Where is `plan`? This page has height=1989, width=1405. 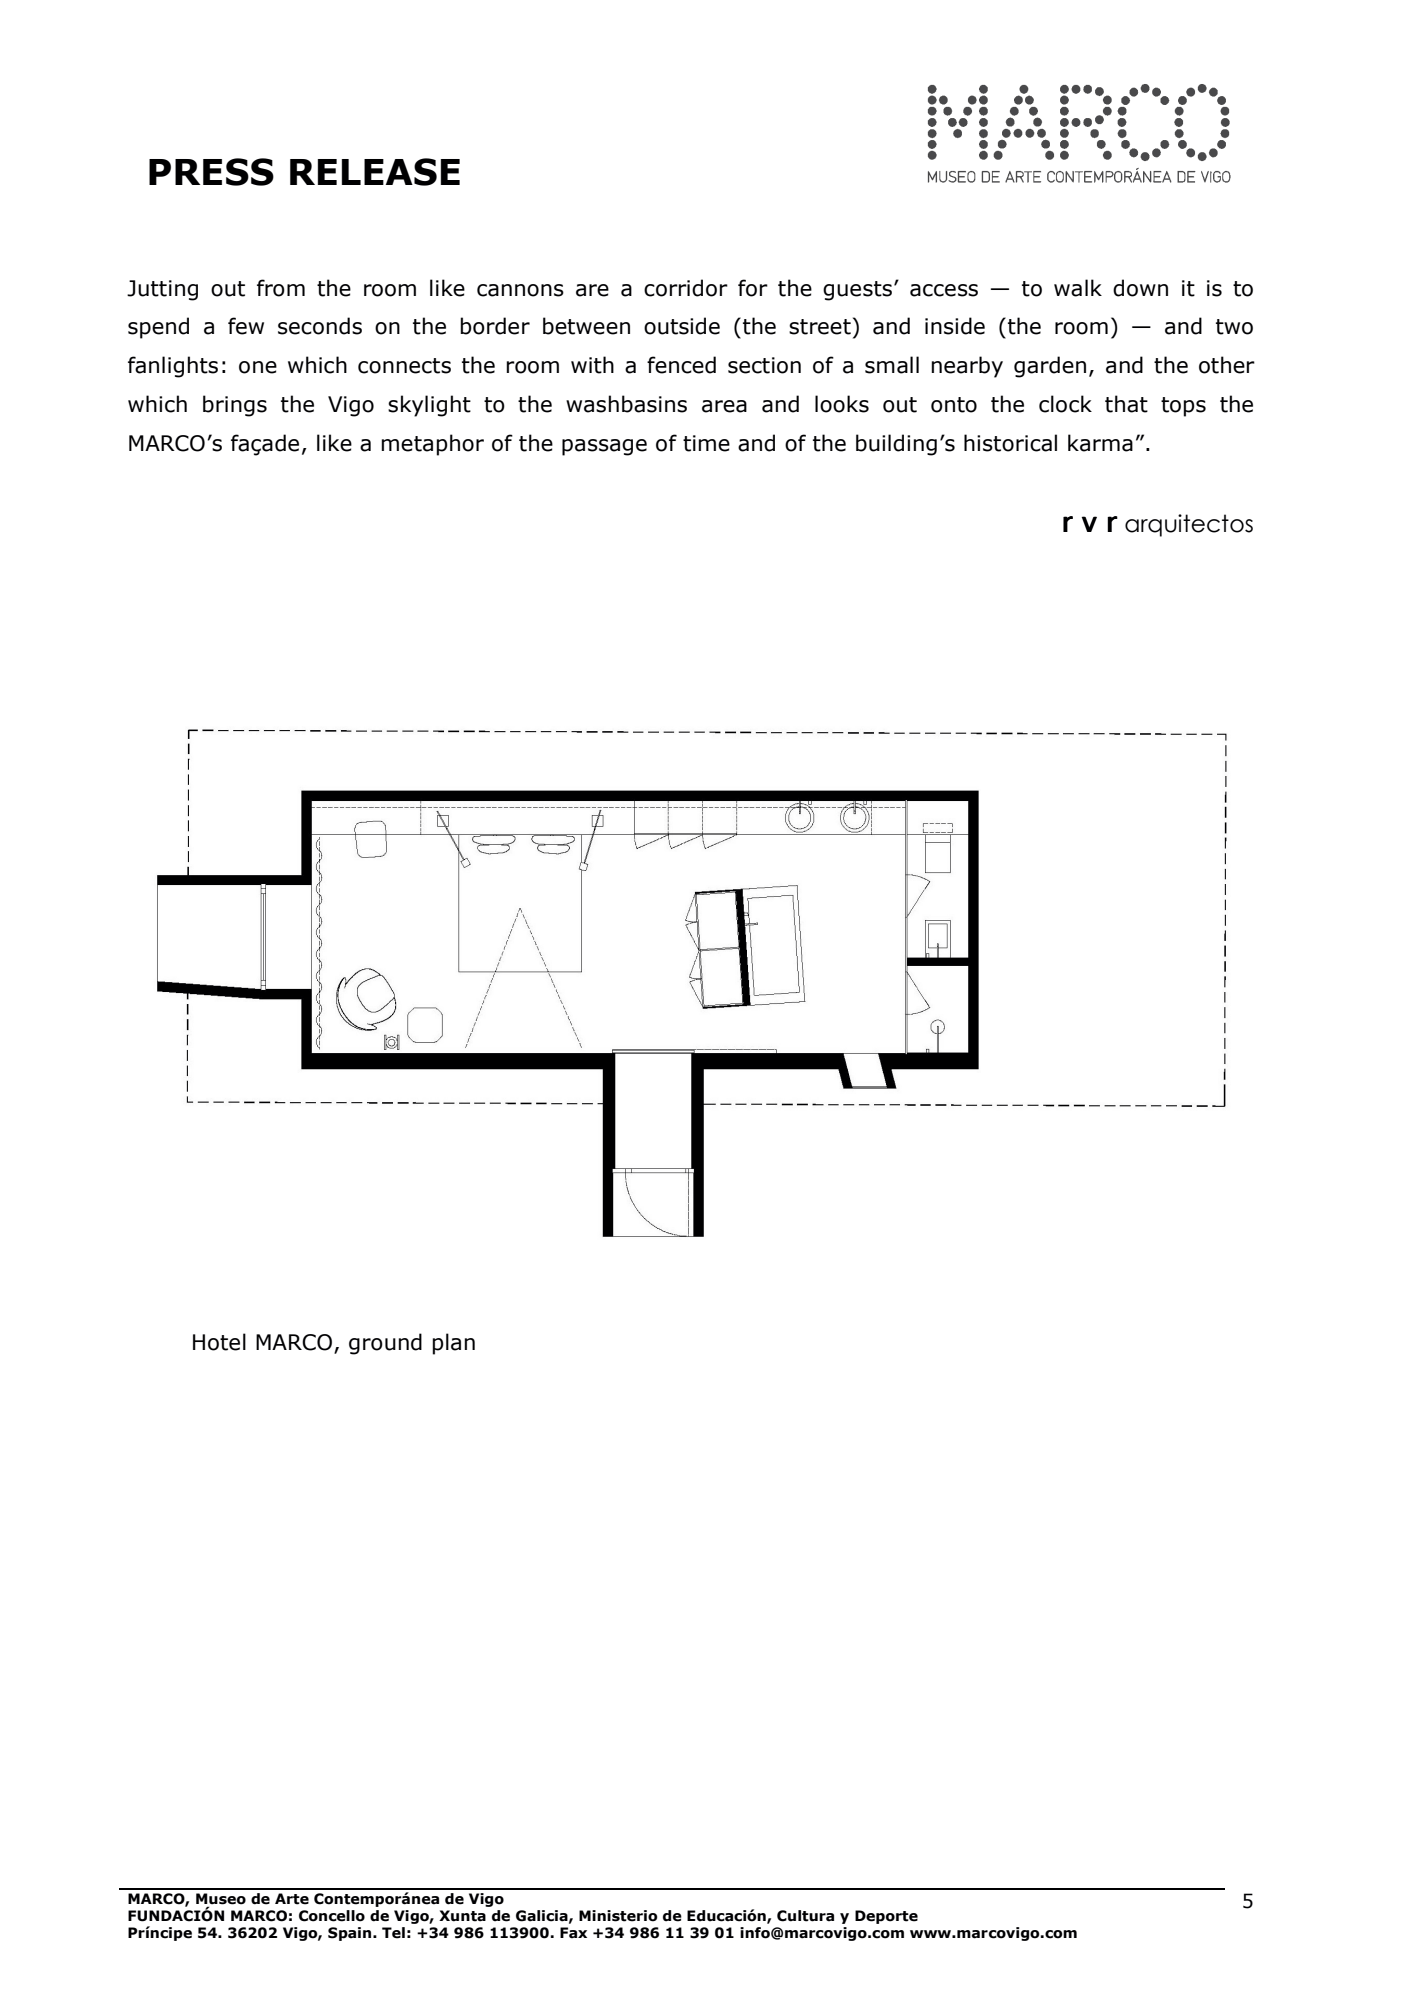 plan is located at coordinates (453, 1344).
